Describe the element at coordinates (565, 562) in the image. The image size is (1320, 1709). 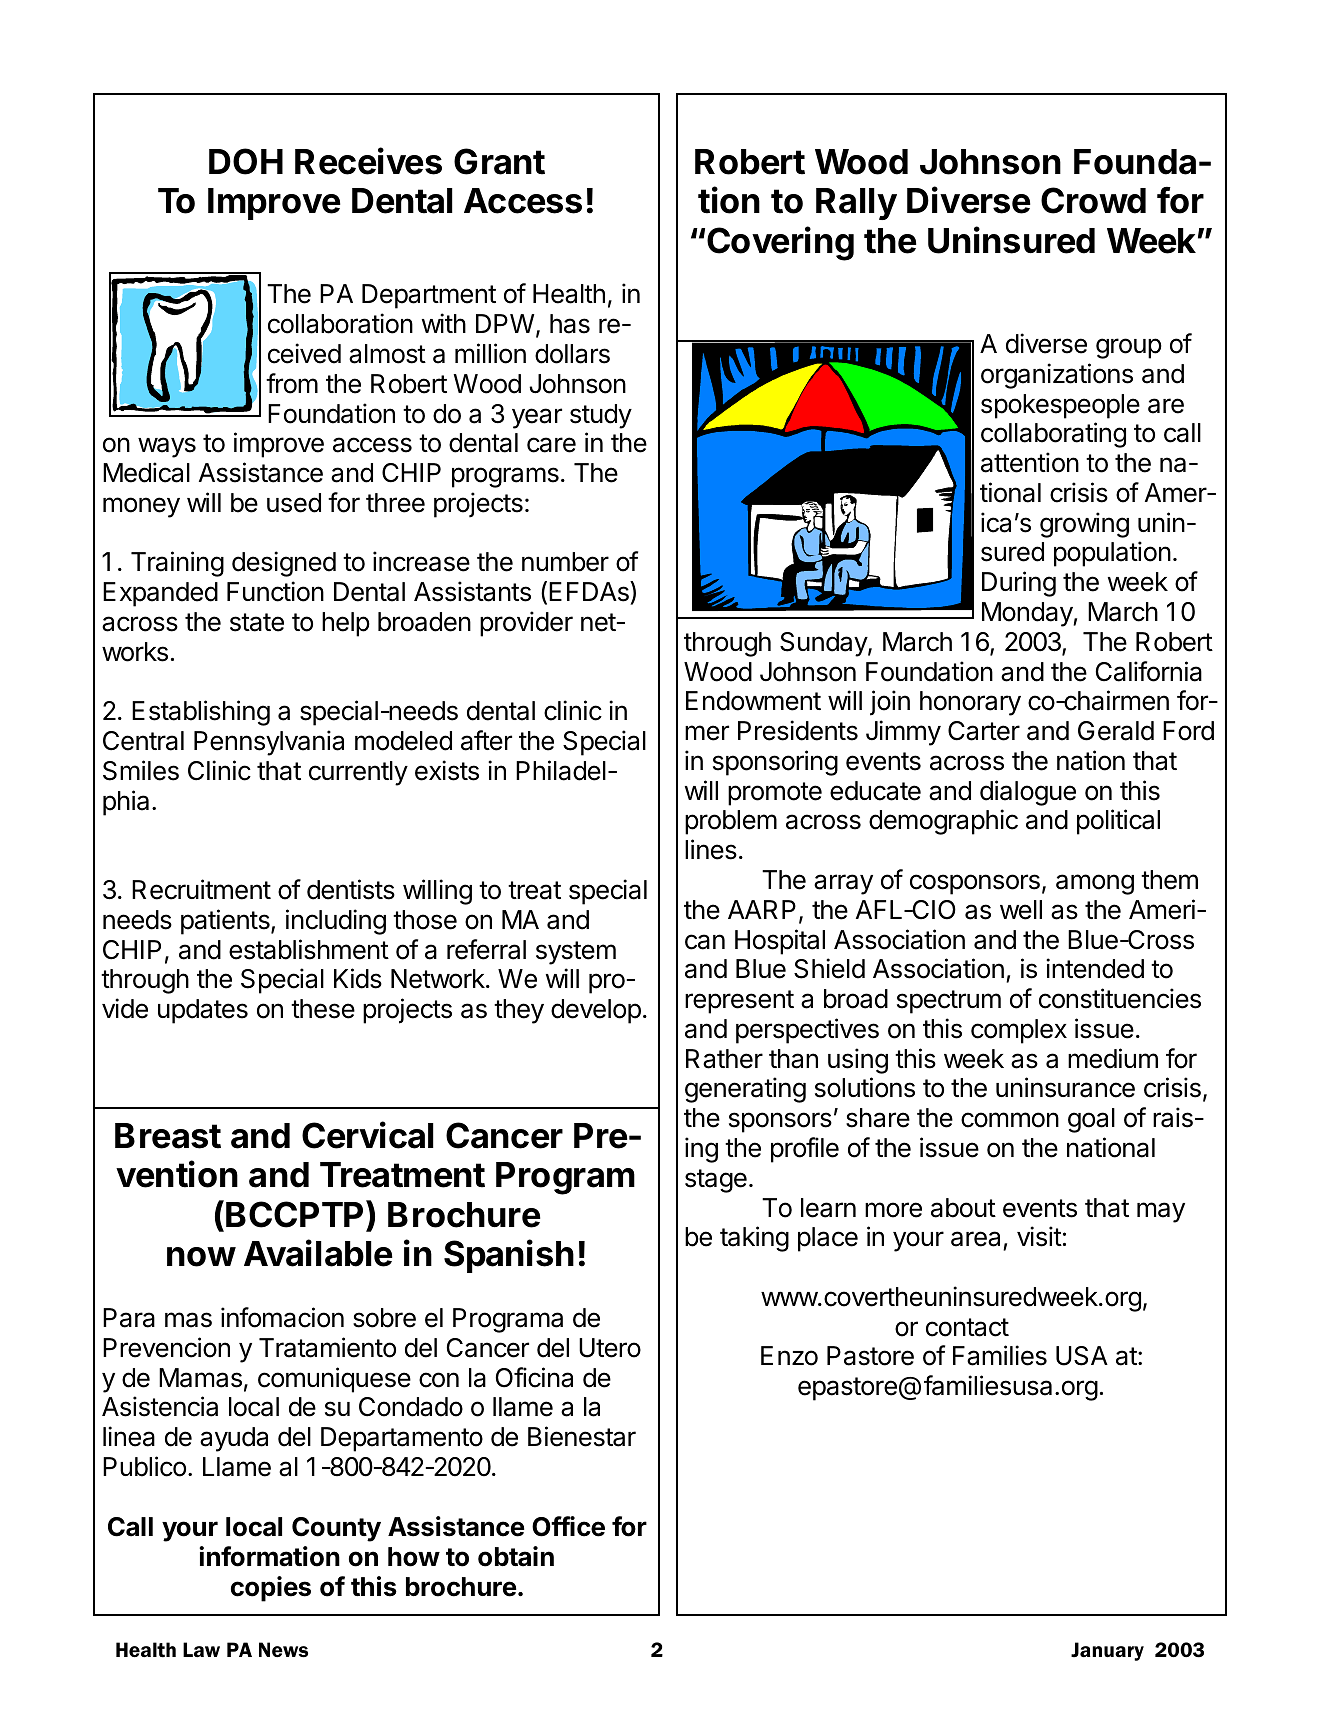
I see `number` at that location.
